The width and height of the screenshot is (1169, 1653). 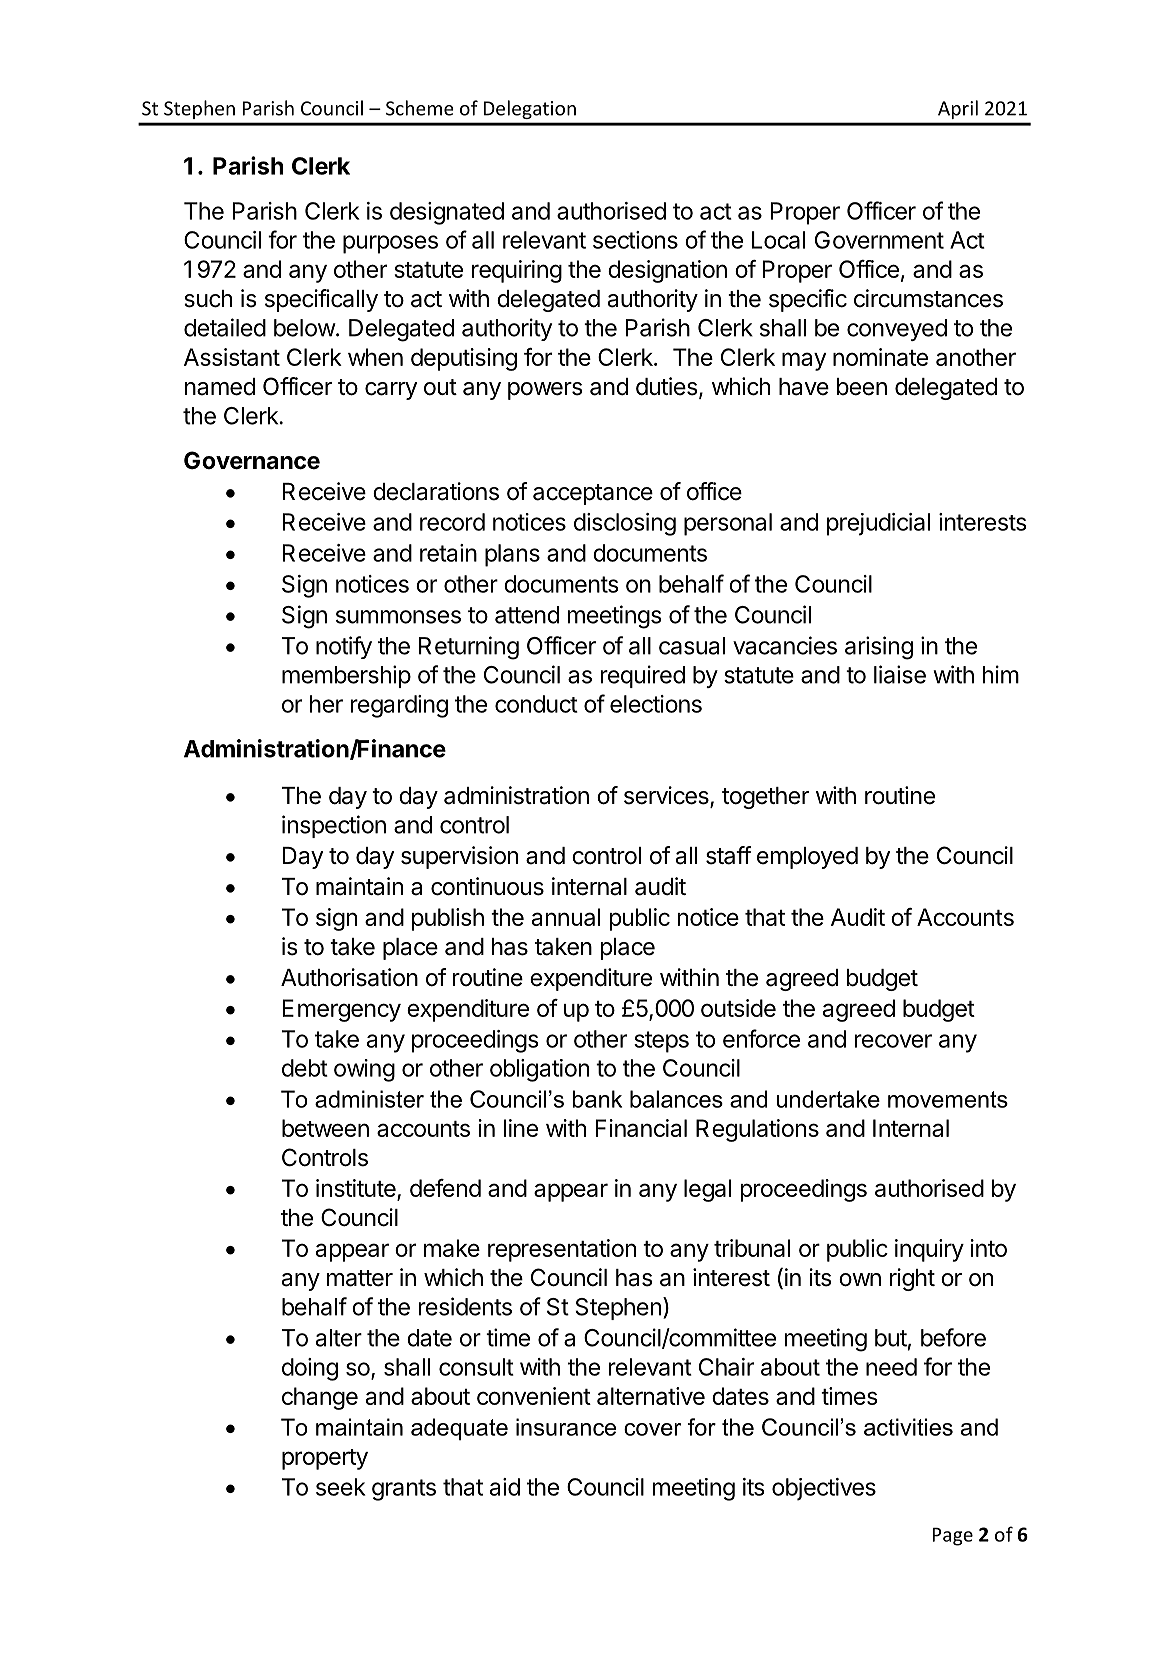 I want to click on membership, so click(x=346, y=676).
